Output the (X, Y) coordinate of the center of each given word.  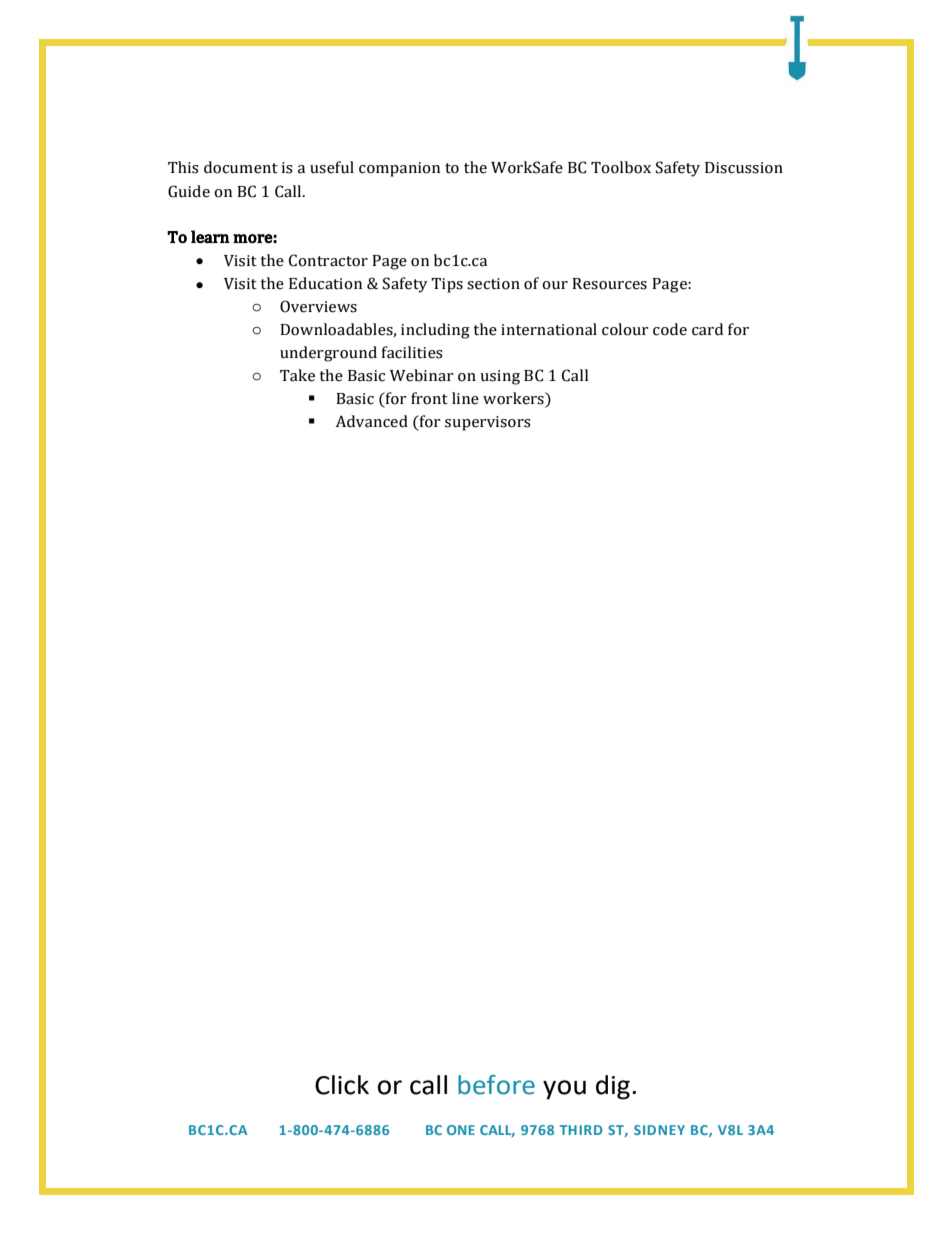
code (670, 329)
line (465, 398)
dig (613, 1087)
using (500, 377)
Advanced (372, 421)
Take (297, 375)
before (496, 1085)
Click (342, 1085)
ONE (461, 1130)
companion (399, 169)
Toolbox (621, 167)
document (241, 167)
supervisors (488, 423)
